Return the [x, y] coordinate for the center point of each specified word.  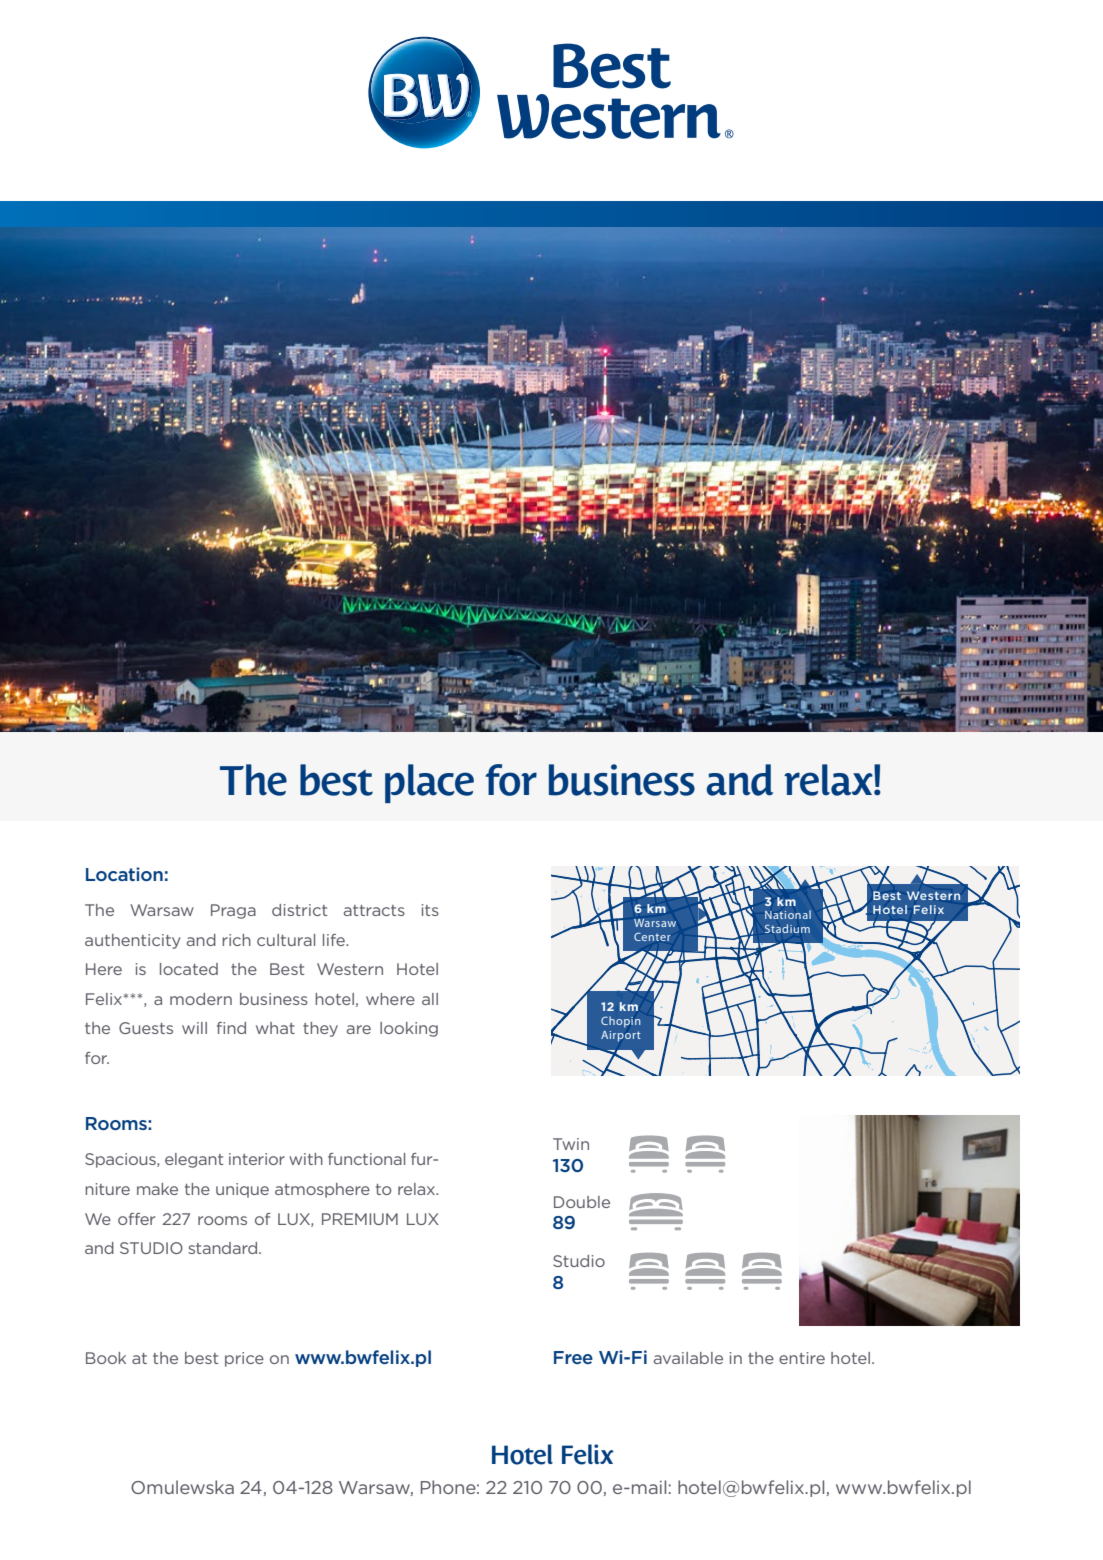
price [244, 1359]
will [194, 1028]
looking [409, 1029]
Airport [621, 1036]
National [788, 914]
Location [124, 874]
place [429, 783]
